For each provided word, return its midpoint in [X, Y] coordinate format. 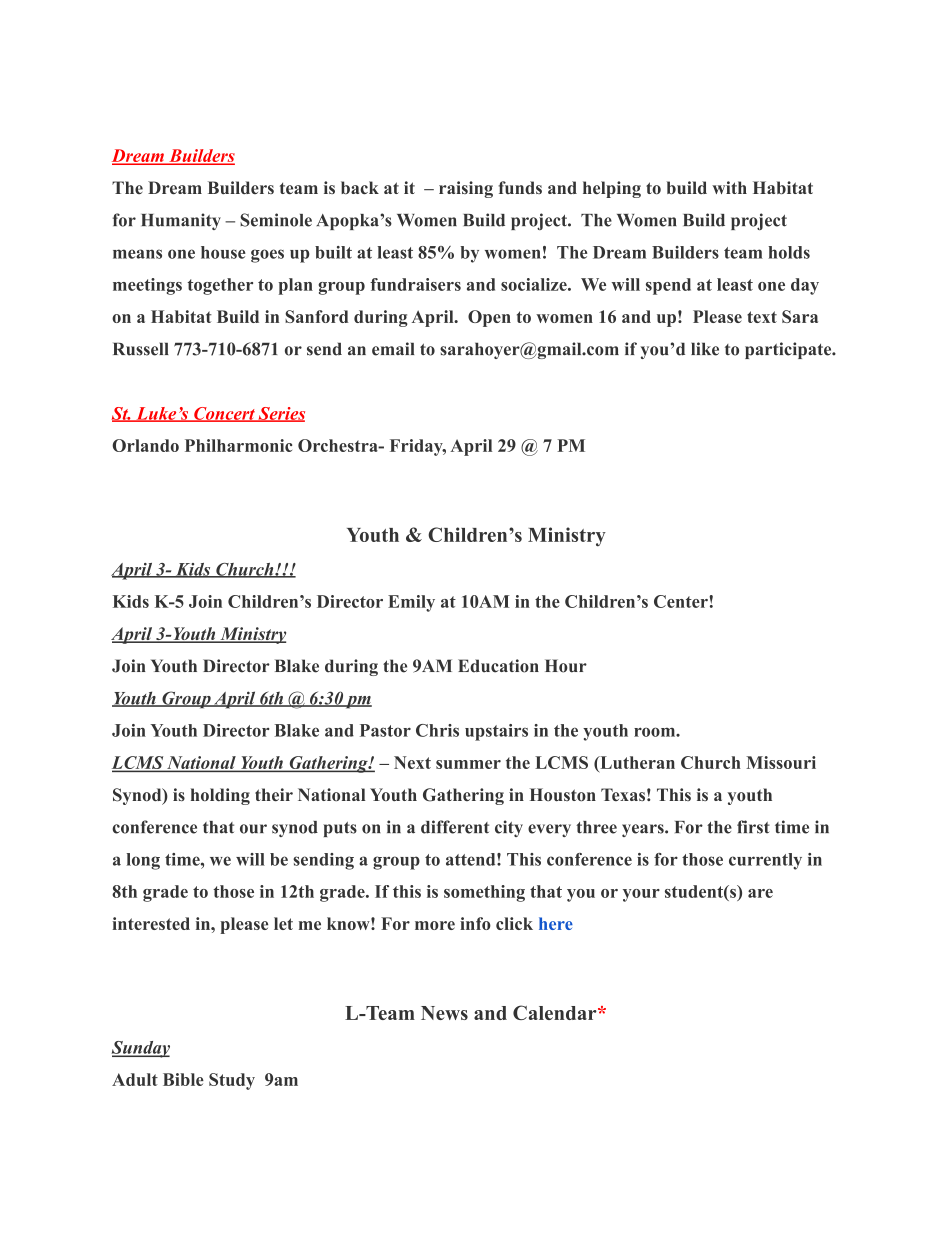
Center [682, 601]
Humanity [181, 221]
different [455, 827]
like [705, 349]
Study [232, 1081]
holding [220, 796]
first [753, 827]
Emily [411, 603]
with [729, 187]
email [393, 349]
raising [466, 189]
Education [498, 666]
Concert [224, 414]
